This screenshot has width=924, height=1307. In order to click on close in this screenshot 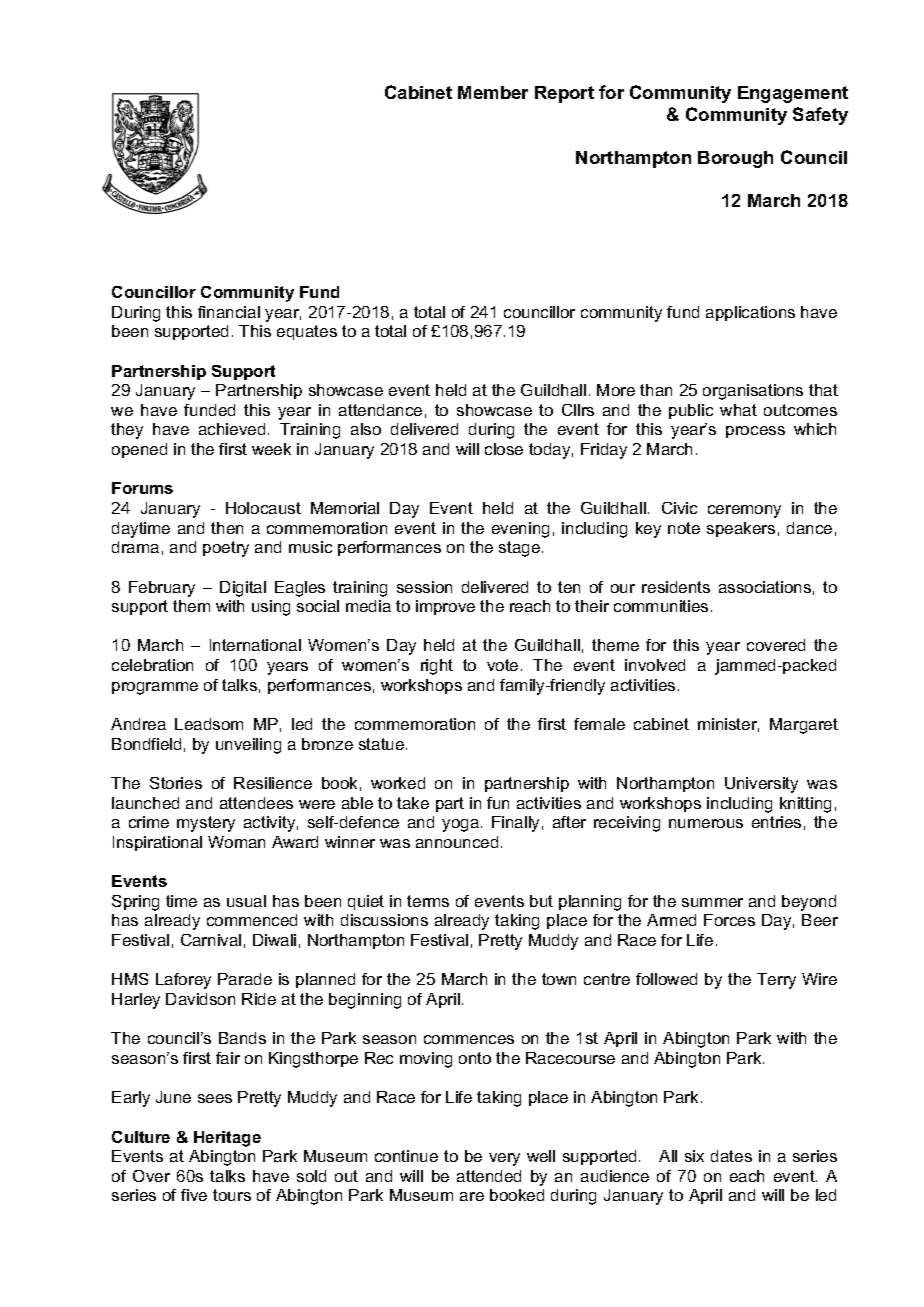, I will do `click(504, 449)`.
